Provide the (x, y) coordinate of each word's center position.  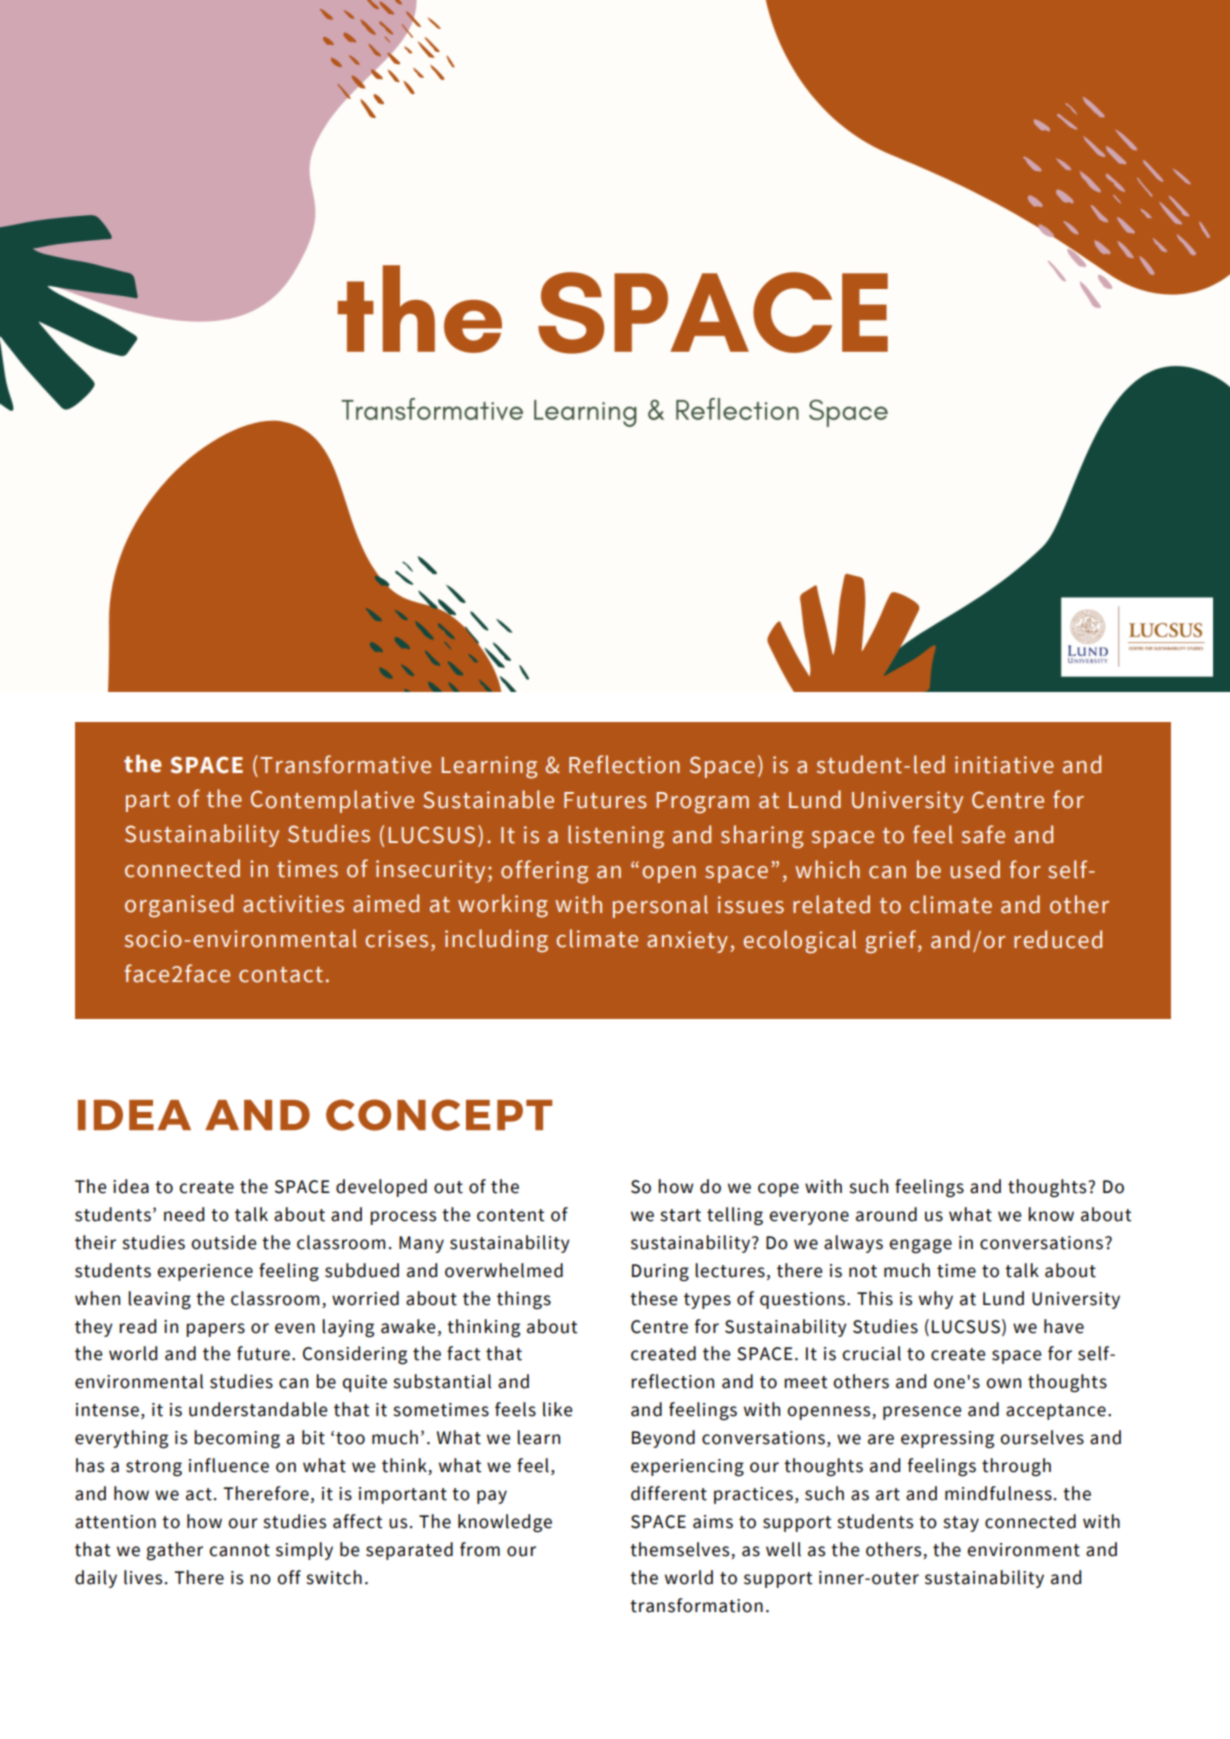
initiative (1004, 765)
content (511, 1215)
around (886, 1214)
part (148, 802)
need (184, 1214)
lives (143, 1577)
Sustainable (488, 799)
